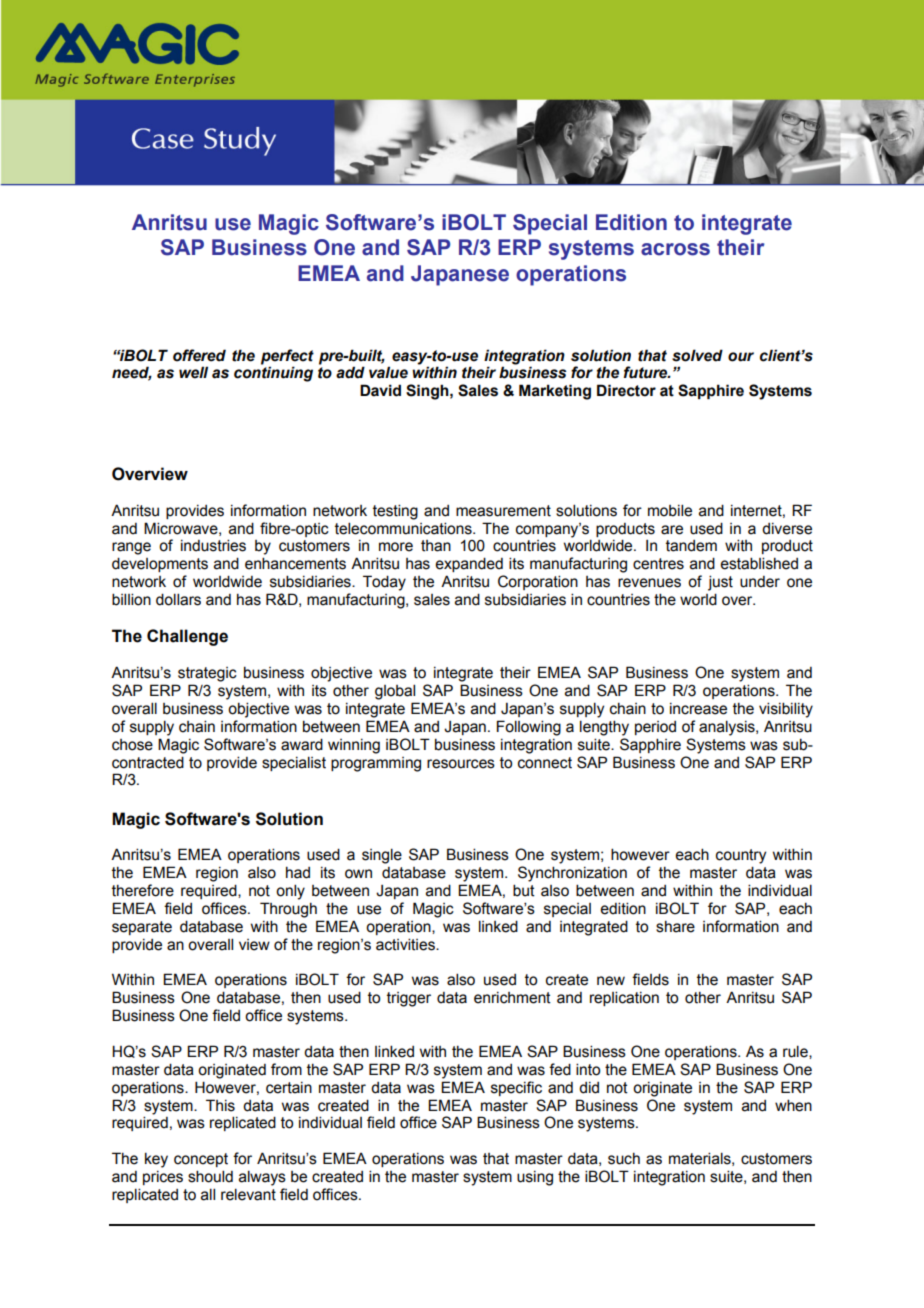 Image resolution: width=924 pixels, height=1308 pixels. What do you see at coordinates (670, 510) in the screenshot?
I see `mobile` at bounding box center [670, 510].
